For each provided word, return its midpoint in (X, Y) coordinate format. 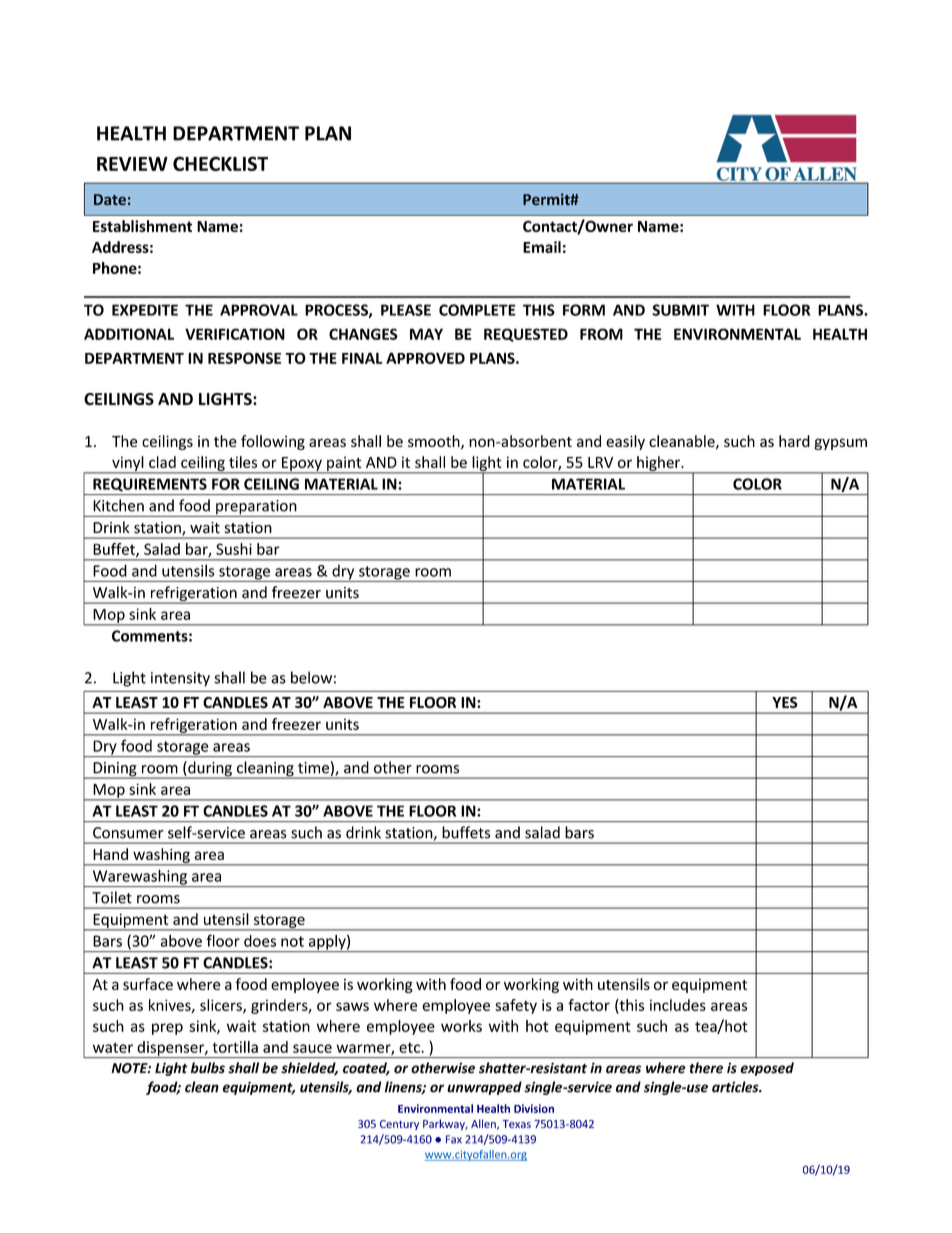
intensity (180, 679)
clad (162, 462)
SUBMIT (680, 310)
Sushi (234, 549)
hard (794, 441)
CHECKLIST (220, 163)
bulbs (208, 1068)
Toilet (112, 897)
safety (516, 1006)
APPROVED (425, 358)
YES (785, 702)
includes (678, 1005)
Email (542, 247)
